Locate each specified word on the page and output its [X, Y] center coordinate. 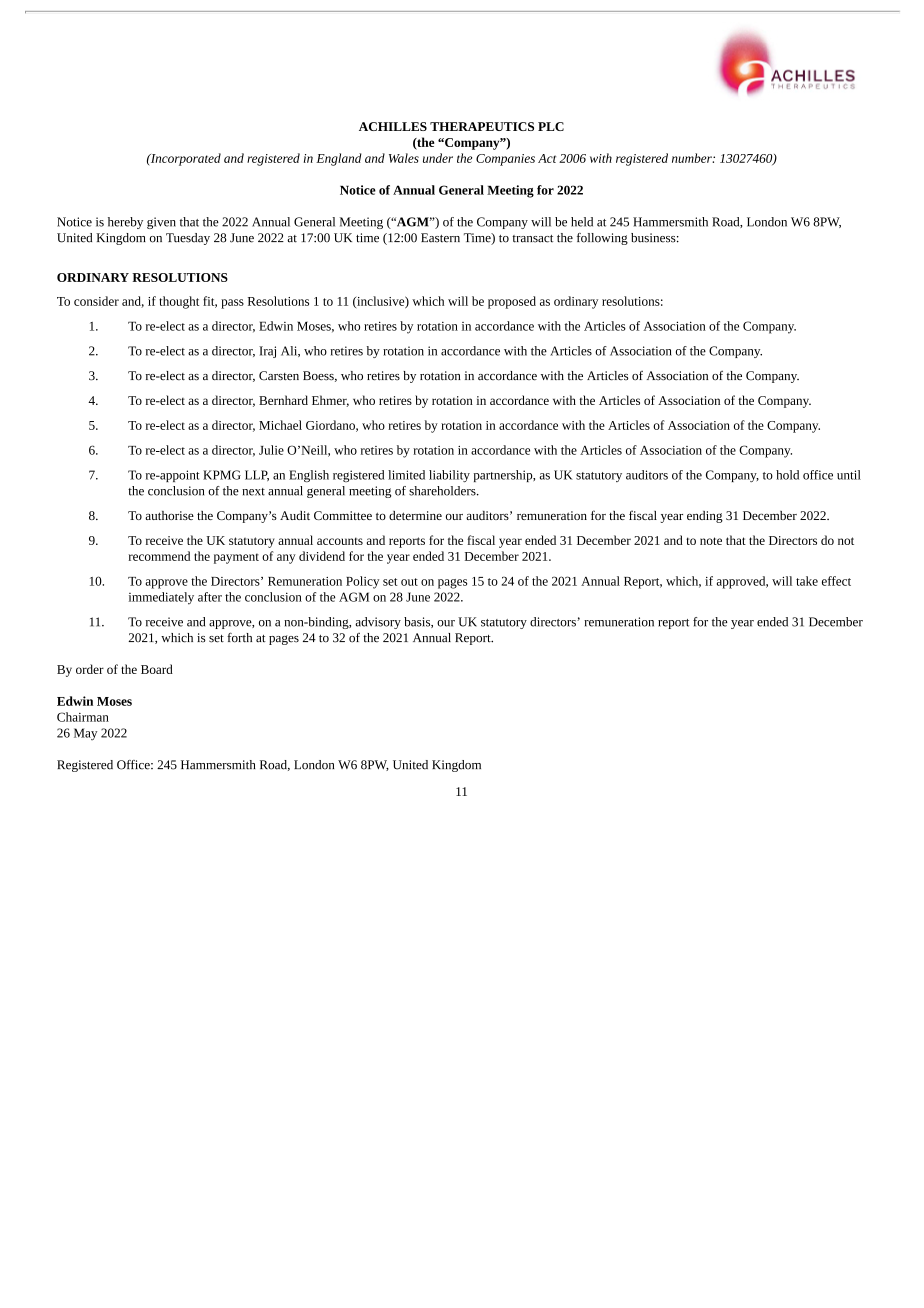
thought [179, 302]
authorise [169, 515]
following [602, 239]
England [339, 159]
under [438, 158]
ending [705, 517]
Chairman [83, 717]
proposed [512, 302]
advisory [378, 623]
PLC [551, 126]
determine [415, 515]
